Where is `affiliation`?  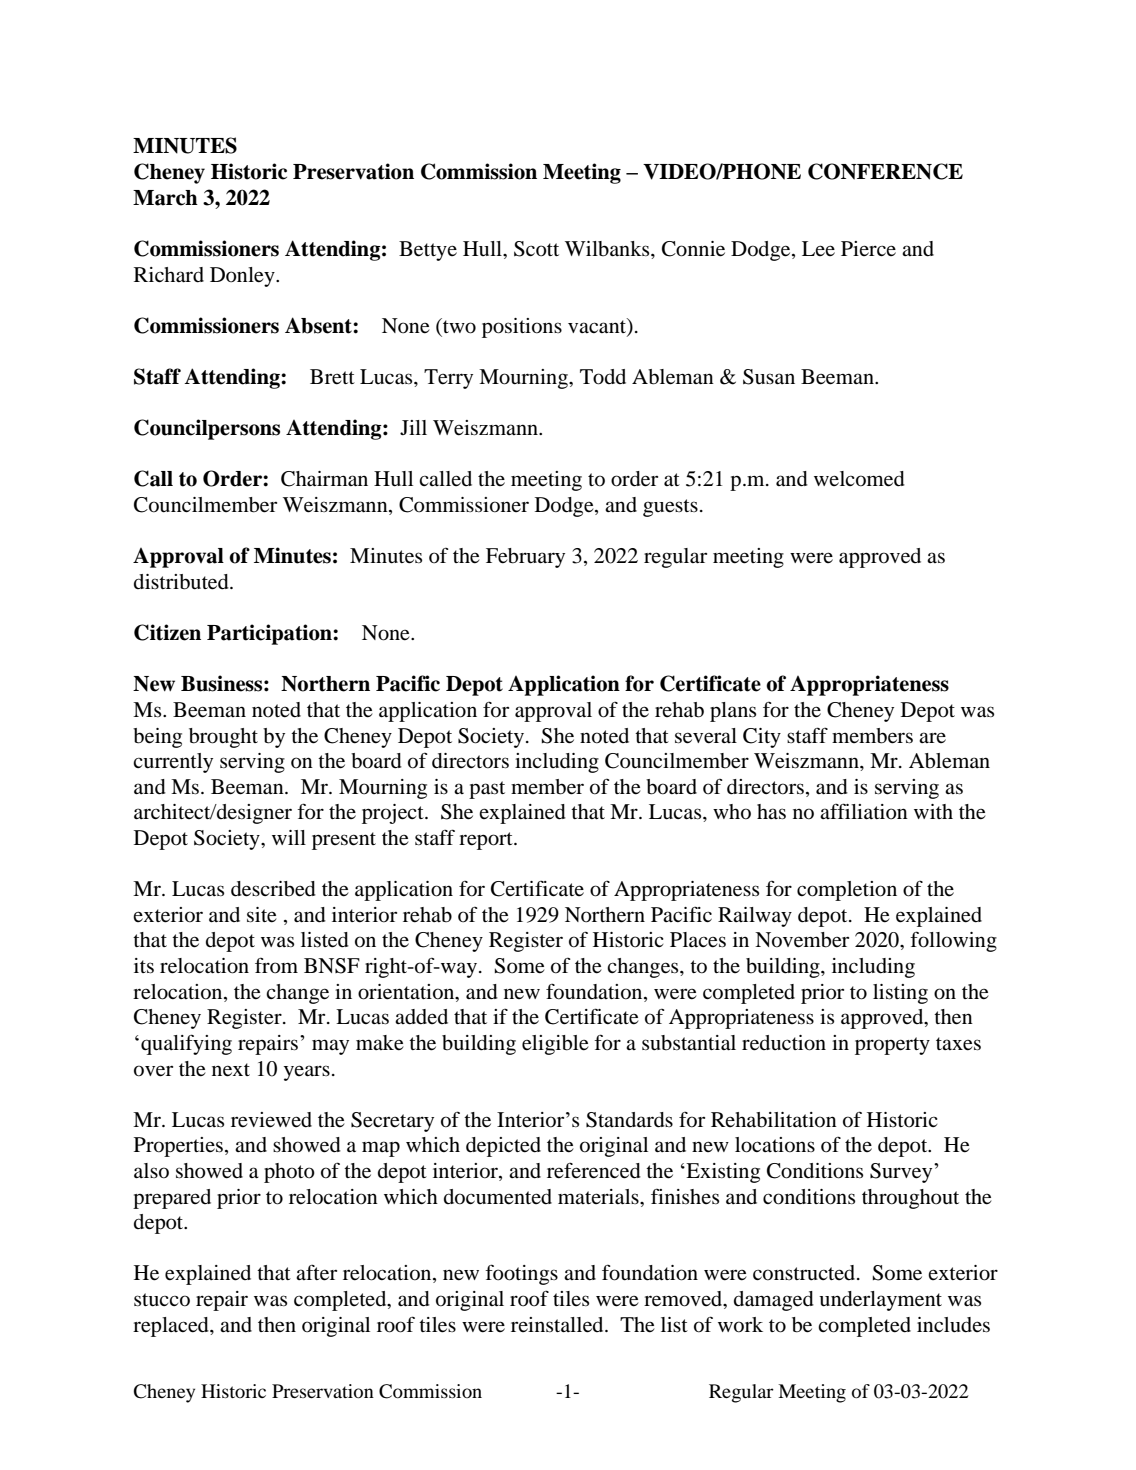 affiliation is located at coordinates (864, 811).
